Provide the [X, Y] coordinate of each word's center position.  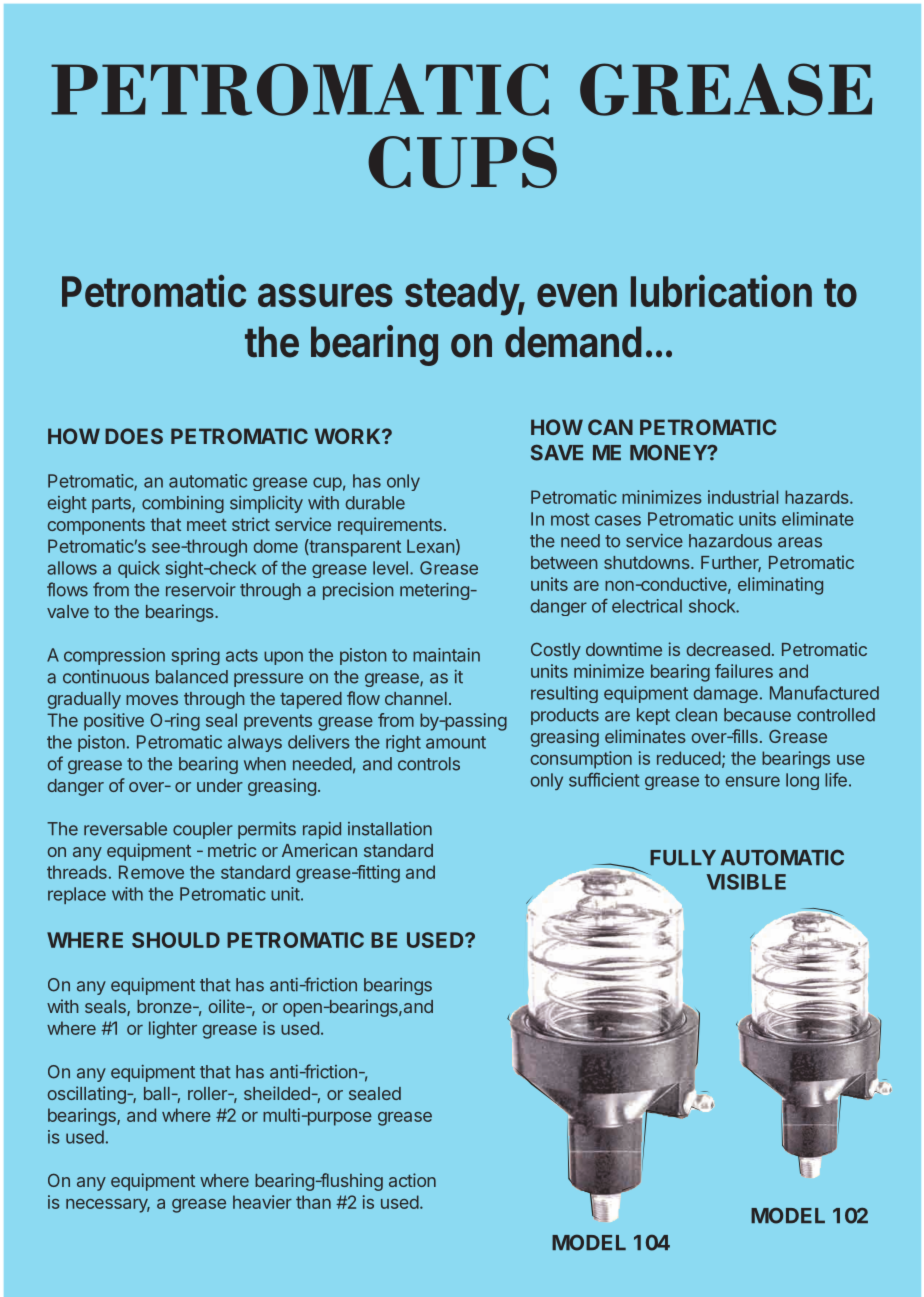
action [412, 1180]
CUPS [462, 162]
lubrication [721, 290]
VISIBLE [746, 882]
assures [325, 295]
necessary [108, 1206]
